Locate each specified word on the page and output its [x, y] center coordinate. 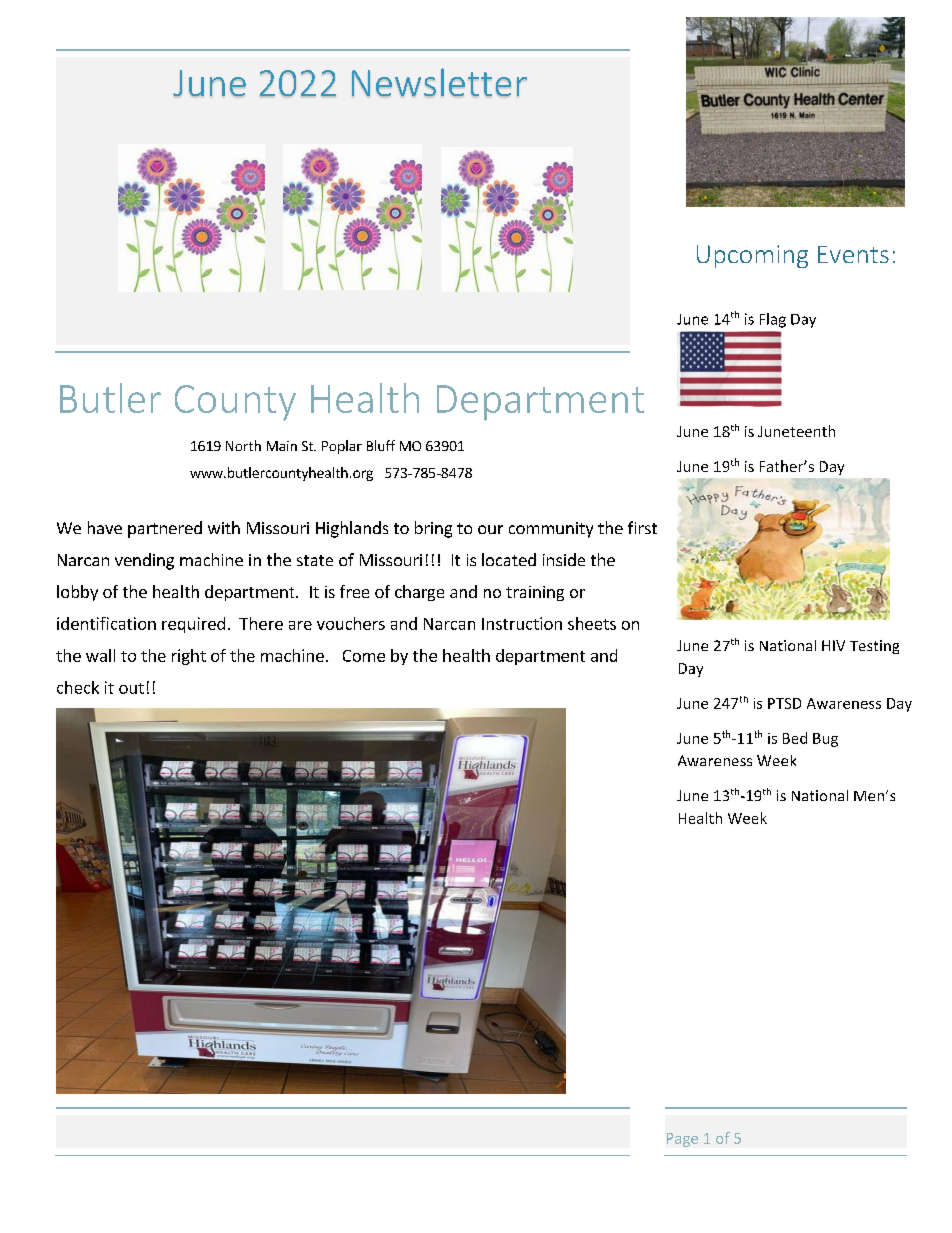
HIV [833, 645]
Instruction [522, 623]
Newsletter [439, 82]
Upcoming [752, 256]
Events [853, 254]
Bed [795, 738]
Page [682, 1140]
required [193, 625]
